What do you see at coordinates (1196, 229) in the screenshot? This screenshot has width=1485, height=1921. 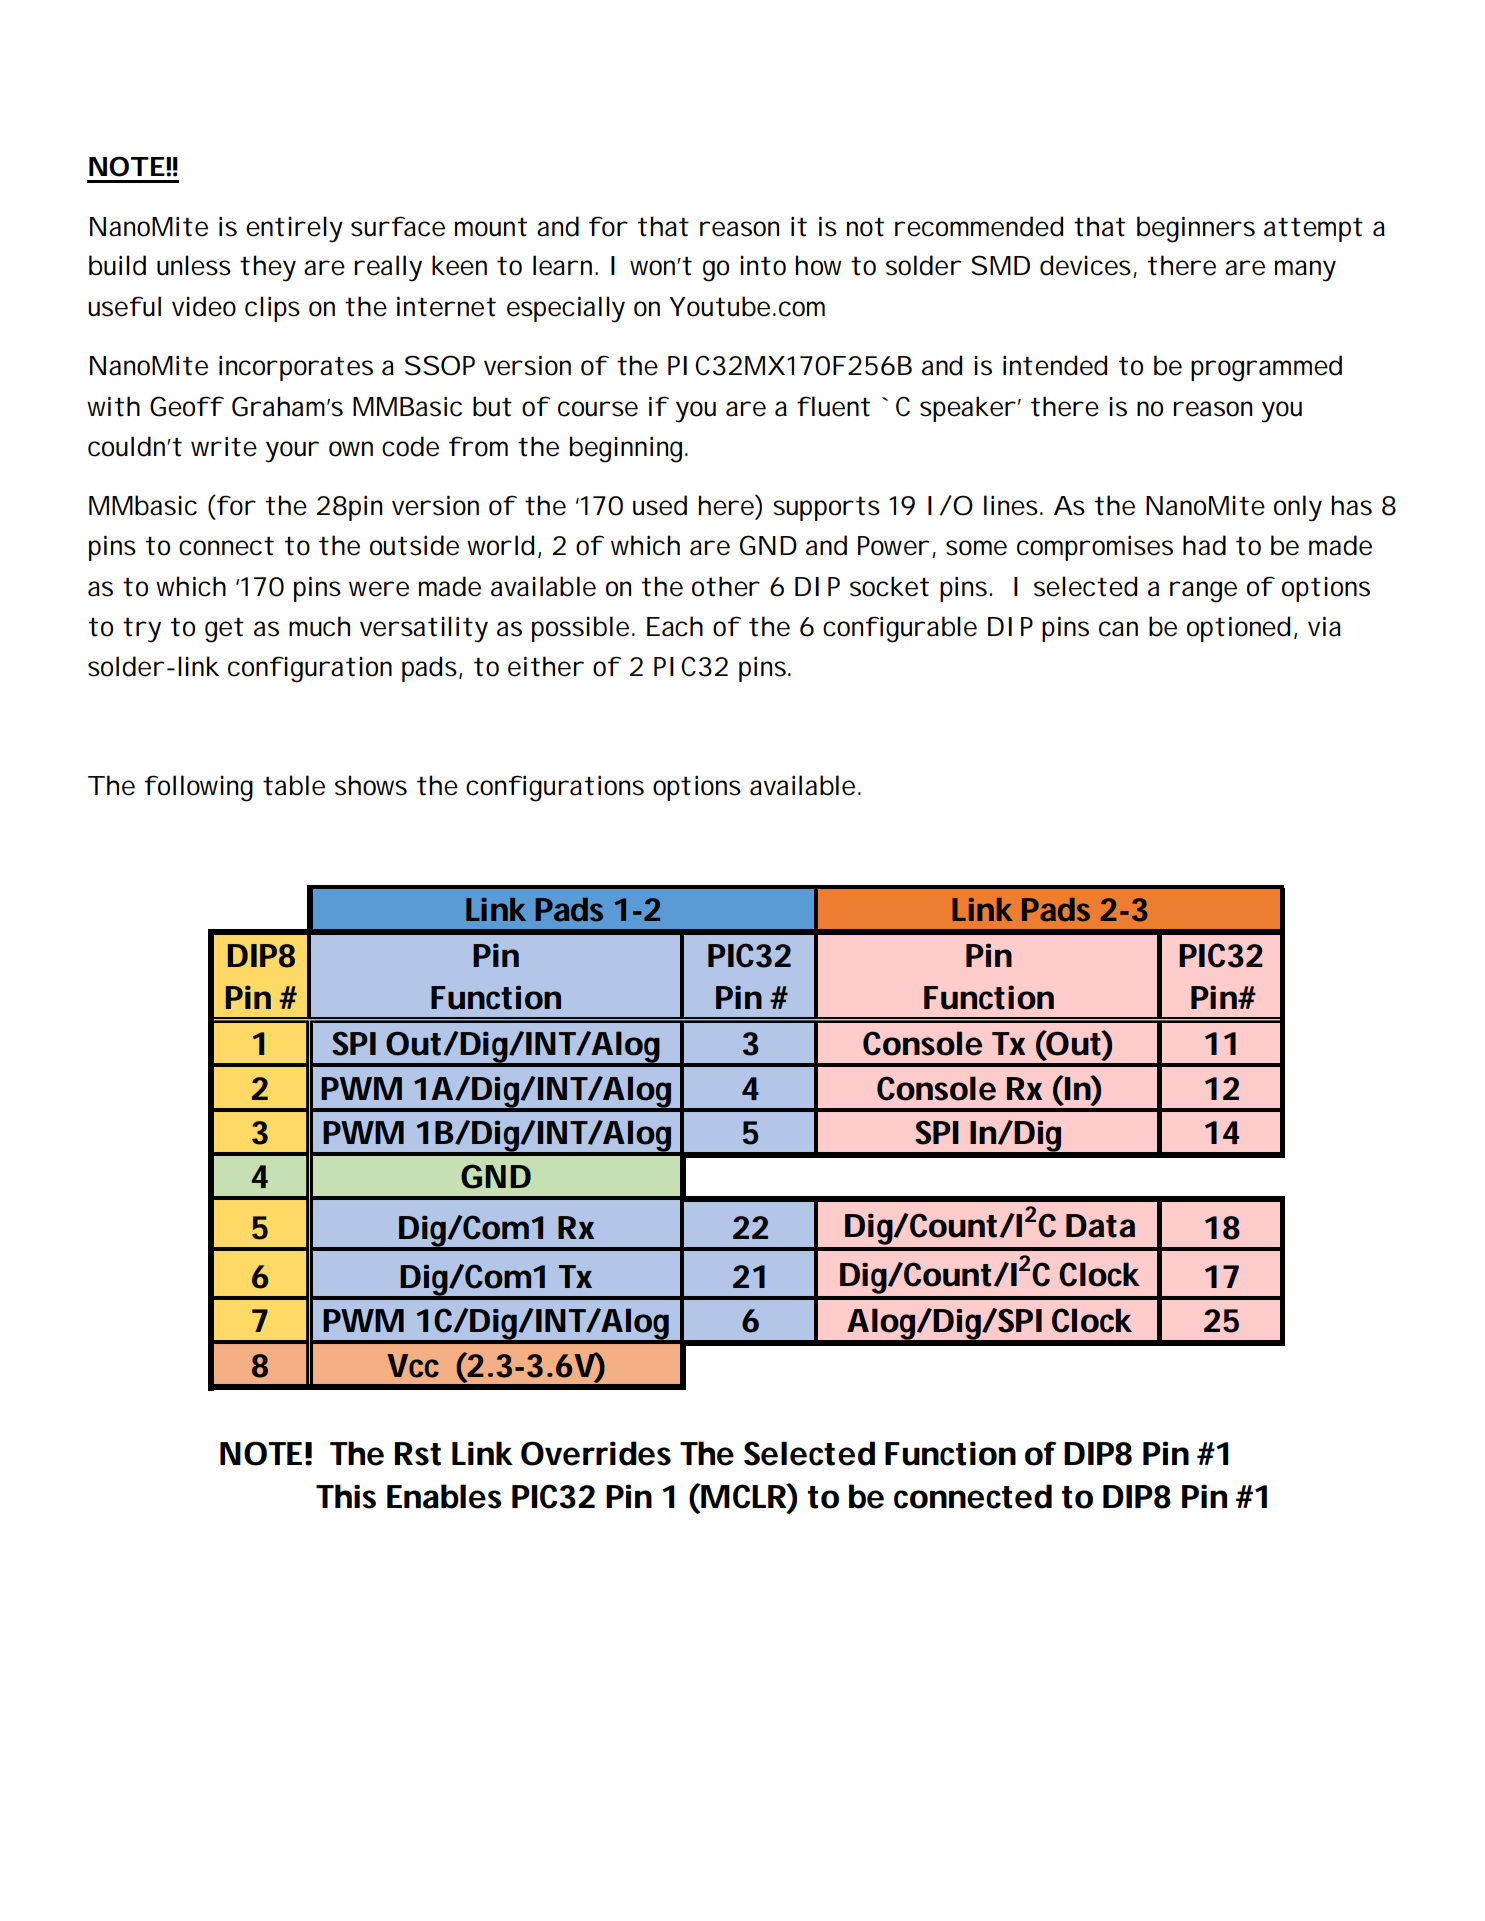 I see `beginners` at bounding box center [1196, 229].
